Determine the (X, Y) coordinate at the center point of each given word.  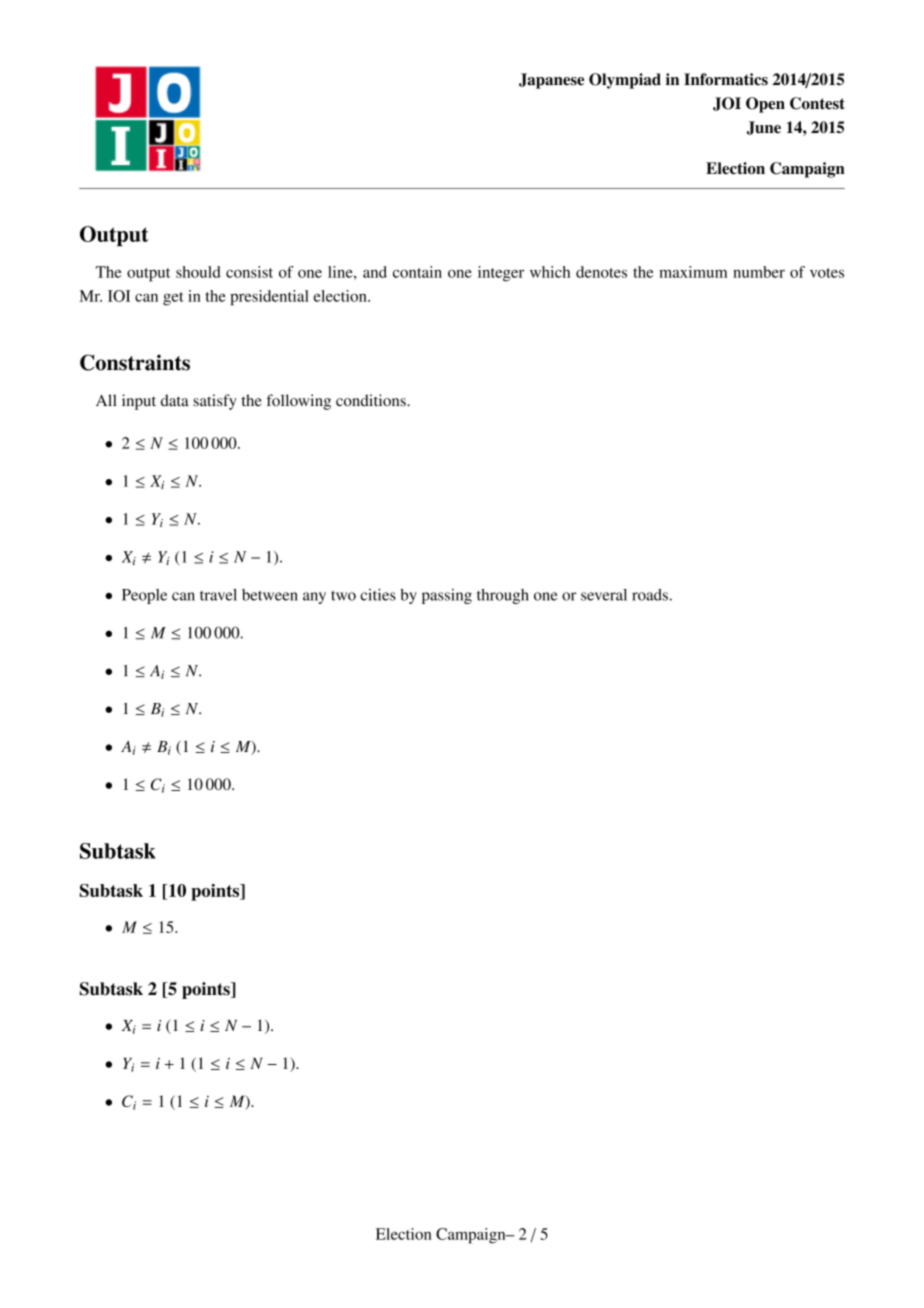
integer (501, 274)
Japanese (551, 81)
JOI (727, 104)
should (198, 272)
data (175, 400)
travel (218, 595)
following (298, 402)
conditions (372, 400)
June (764, 128)
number (759, 272)
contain (417, 272)
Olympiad (625, 81)
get (173, 299)
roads (650, 595)
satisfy (215, 402)
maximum (693, 272)
